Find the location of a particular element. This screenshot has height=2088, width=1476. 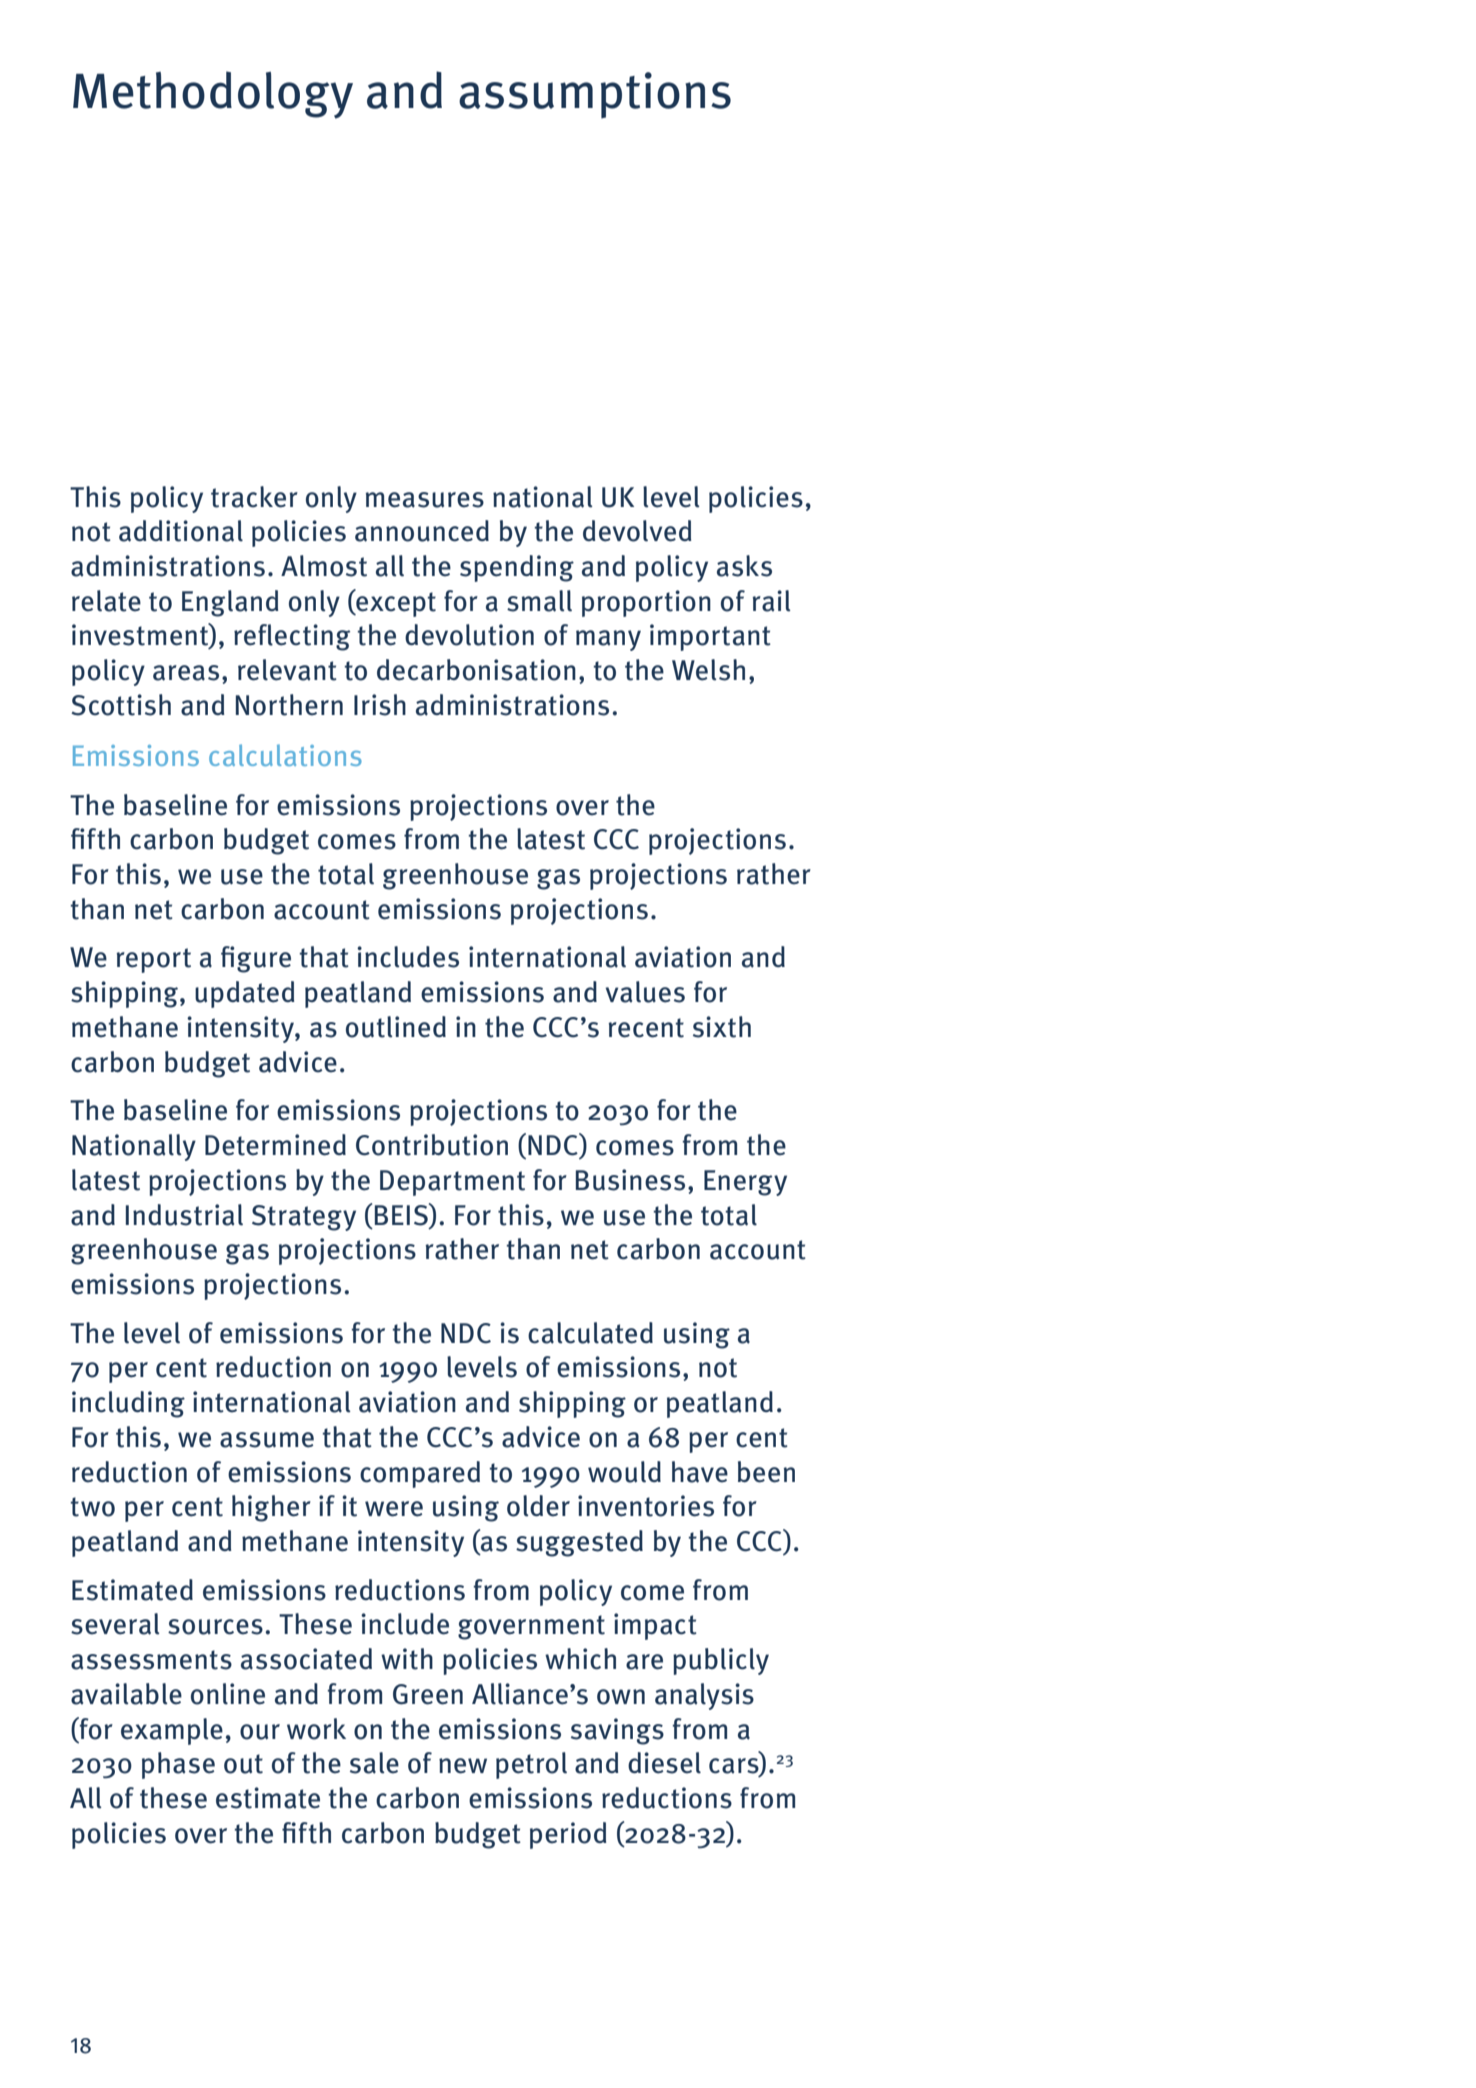

devolved is located at coordinates (637, 531).
